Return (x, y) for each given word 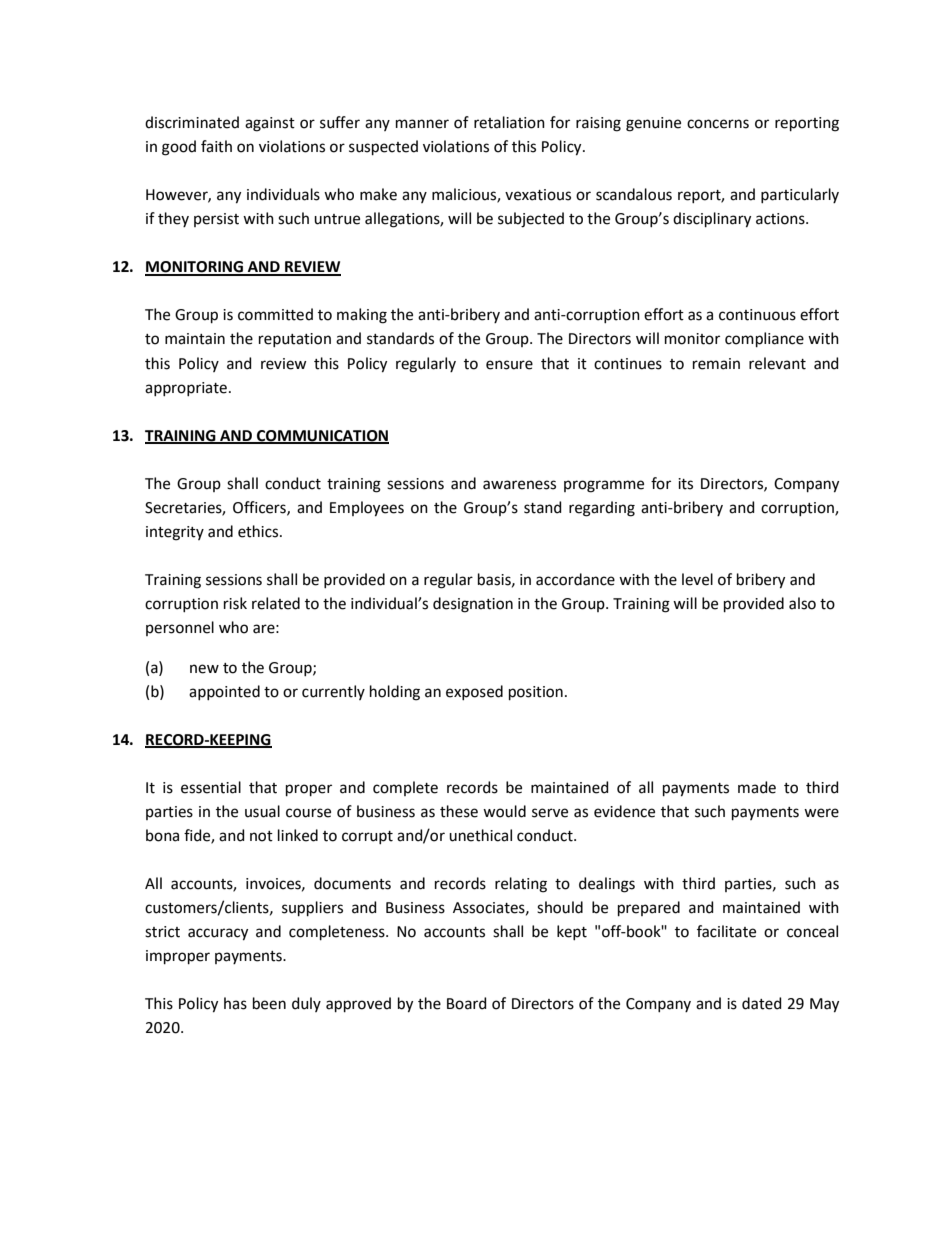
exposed (474, 692)
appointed (224, 692)
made (757, 787)
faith (216, 146)
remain (716, 364)
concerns (718, 124)
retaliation (509, 122)
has (235, 1003)
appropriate (186, 389)
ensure (509, 365)
